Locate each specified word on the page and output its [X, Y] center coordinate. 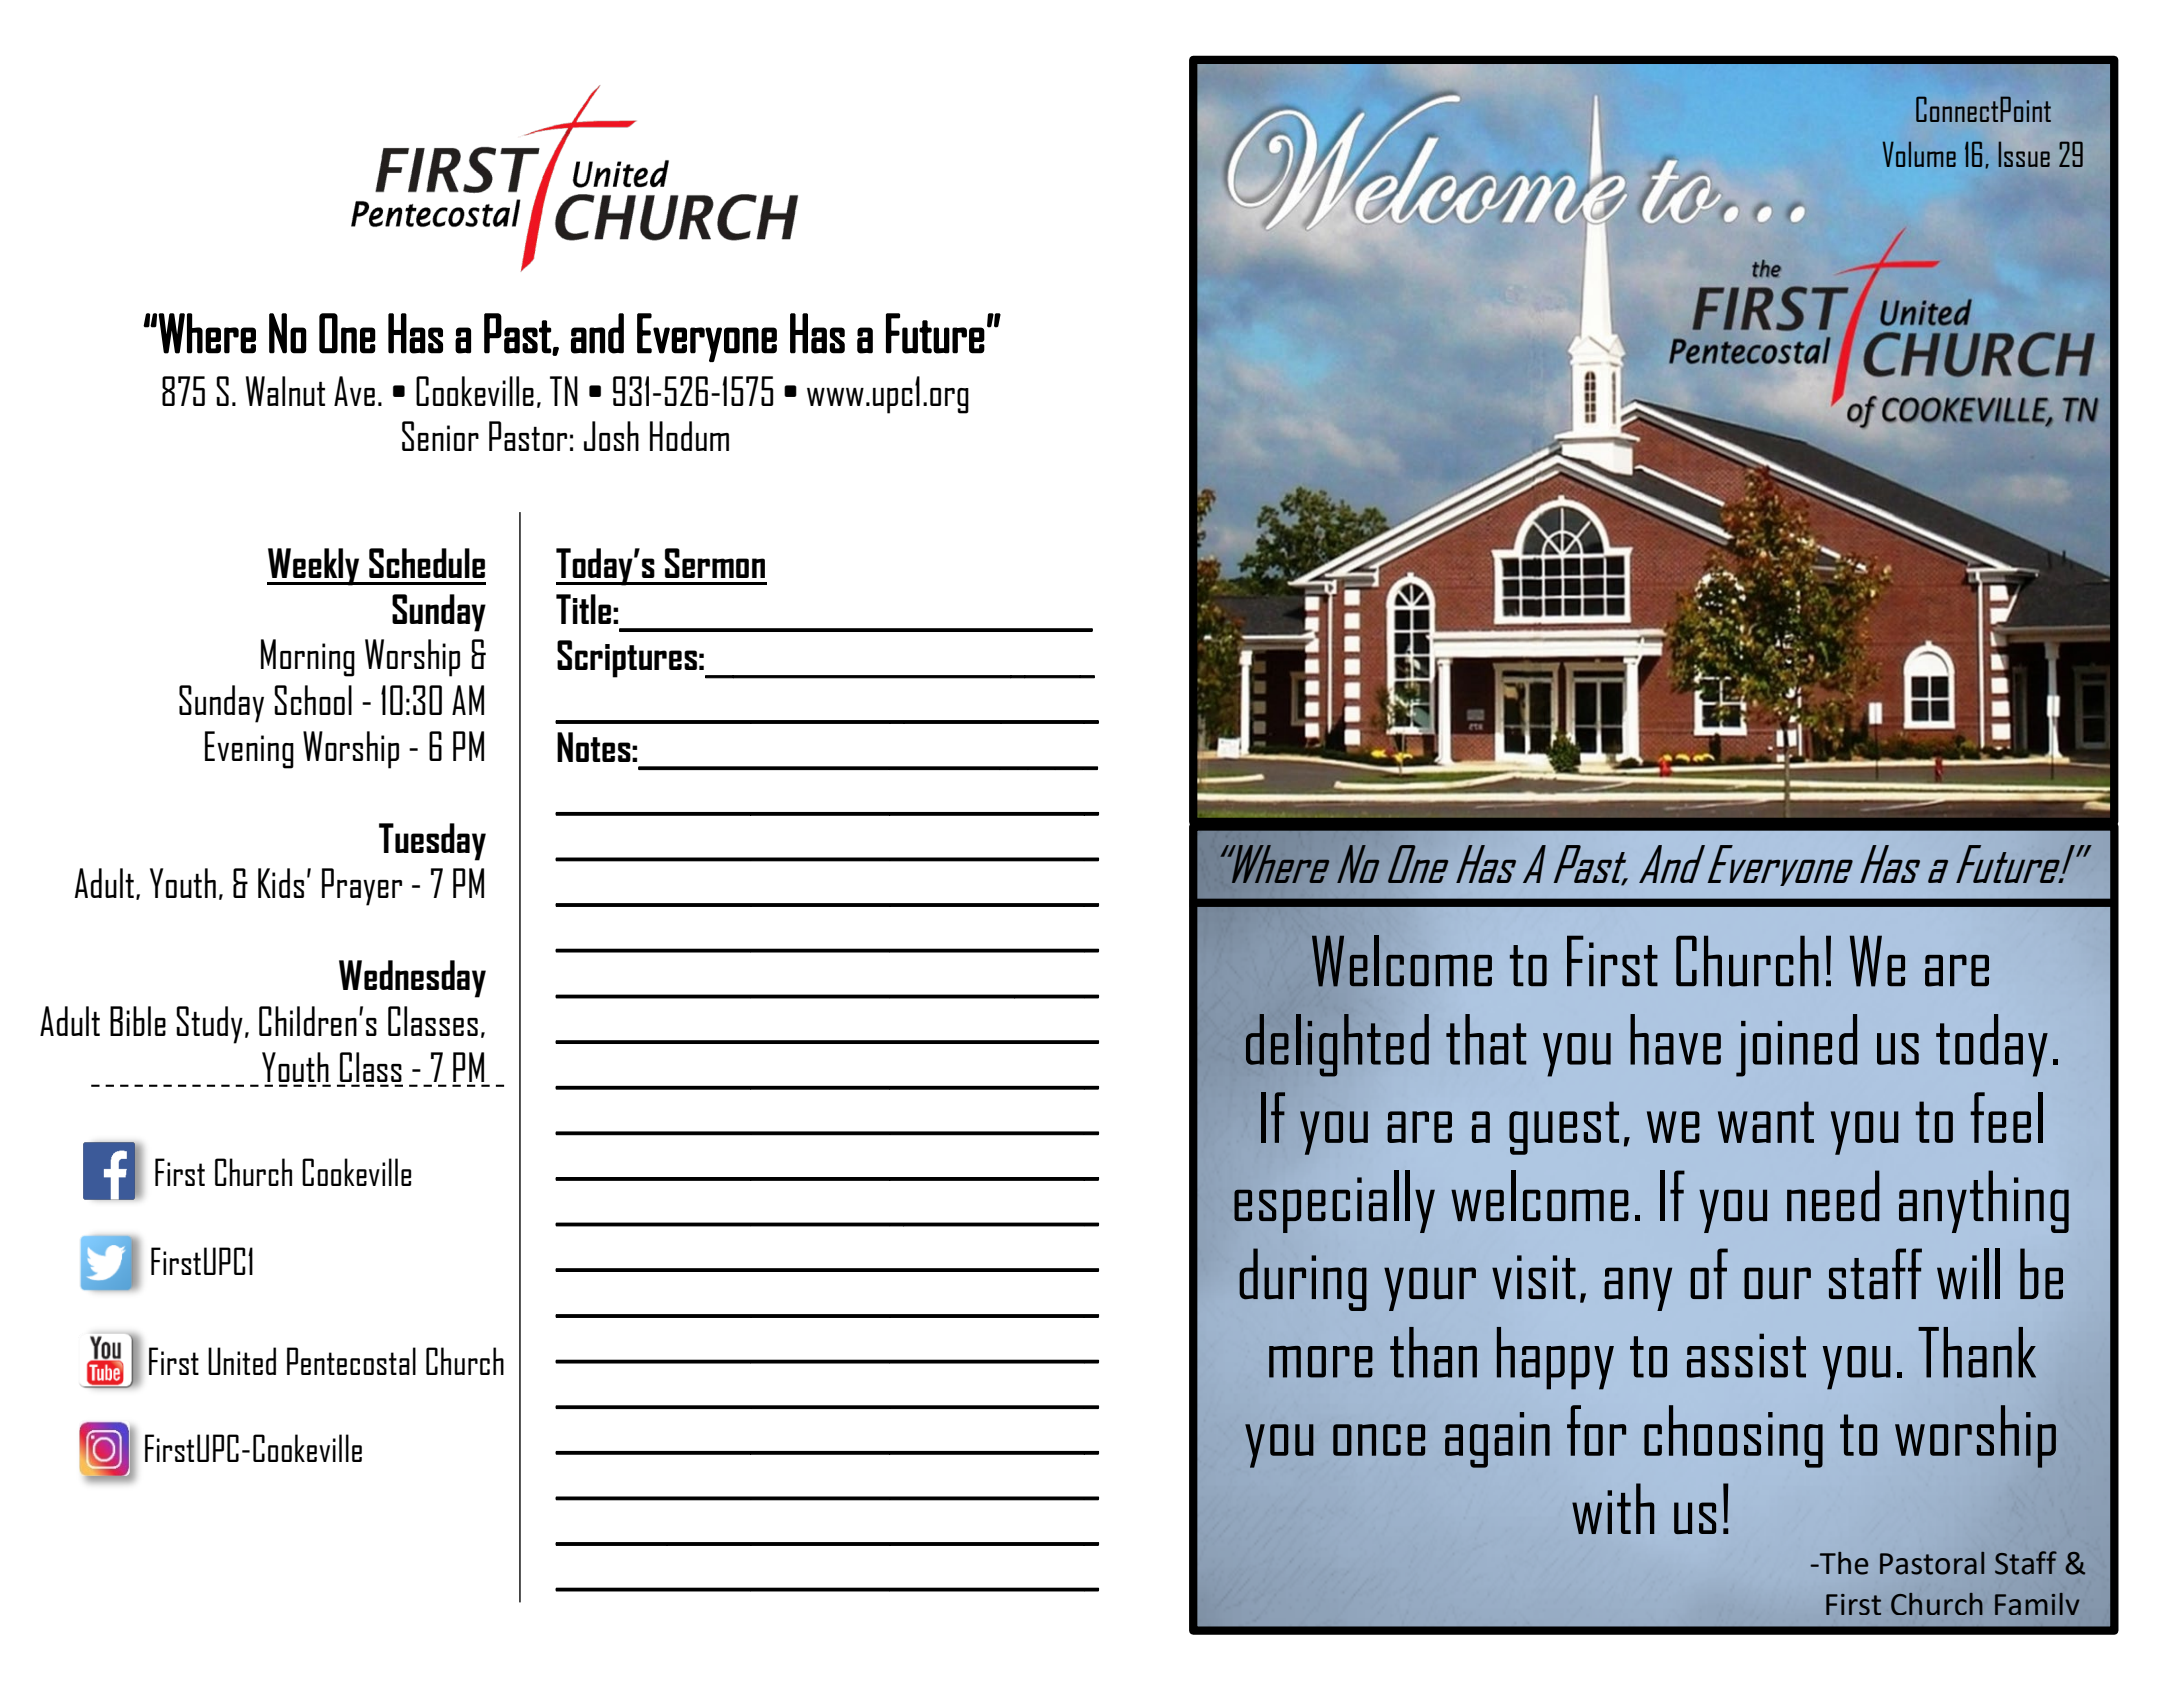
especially [1334, 1201]
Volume [1919, 154]
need [1833, 1196]
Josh [611, 436]
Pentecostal [351, 1361]
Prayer [362, 887]
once [1379, 1440]
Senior [440, 436]
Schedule [427, 563]
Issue [2024, 154]
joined [1796, 1045]
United [242, 1361]
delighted [1337, 1045]
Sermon [715, 563]
